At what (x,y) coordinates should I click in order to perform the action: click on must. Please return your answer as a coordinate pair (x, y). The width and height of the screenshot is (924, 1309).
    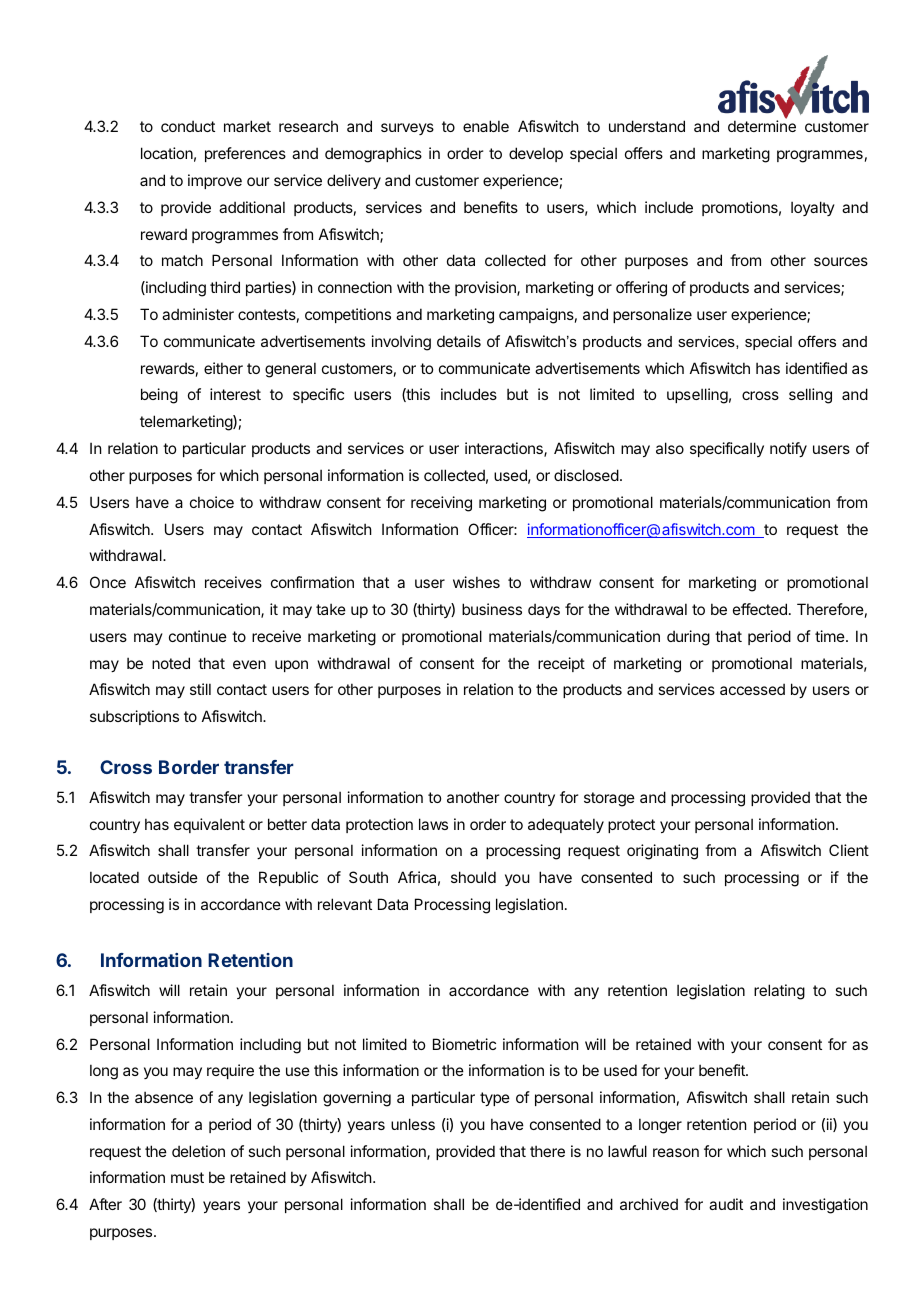
    Looking at the image, I should click on (187, 1177).
